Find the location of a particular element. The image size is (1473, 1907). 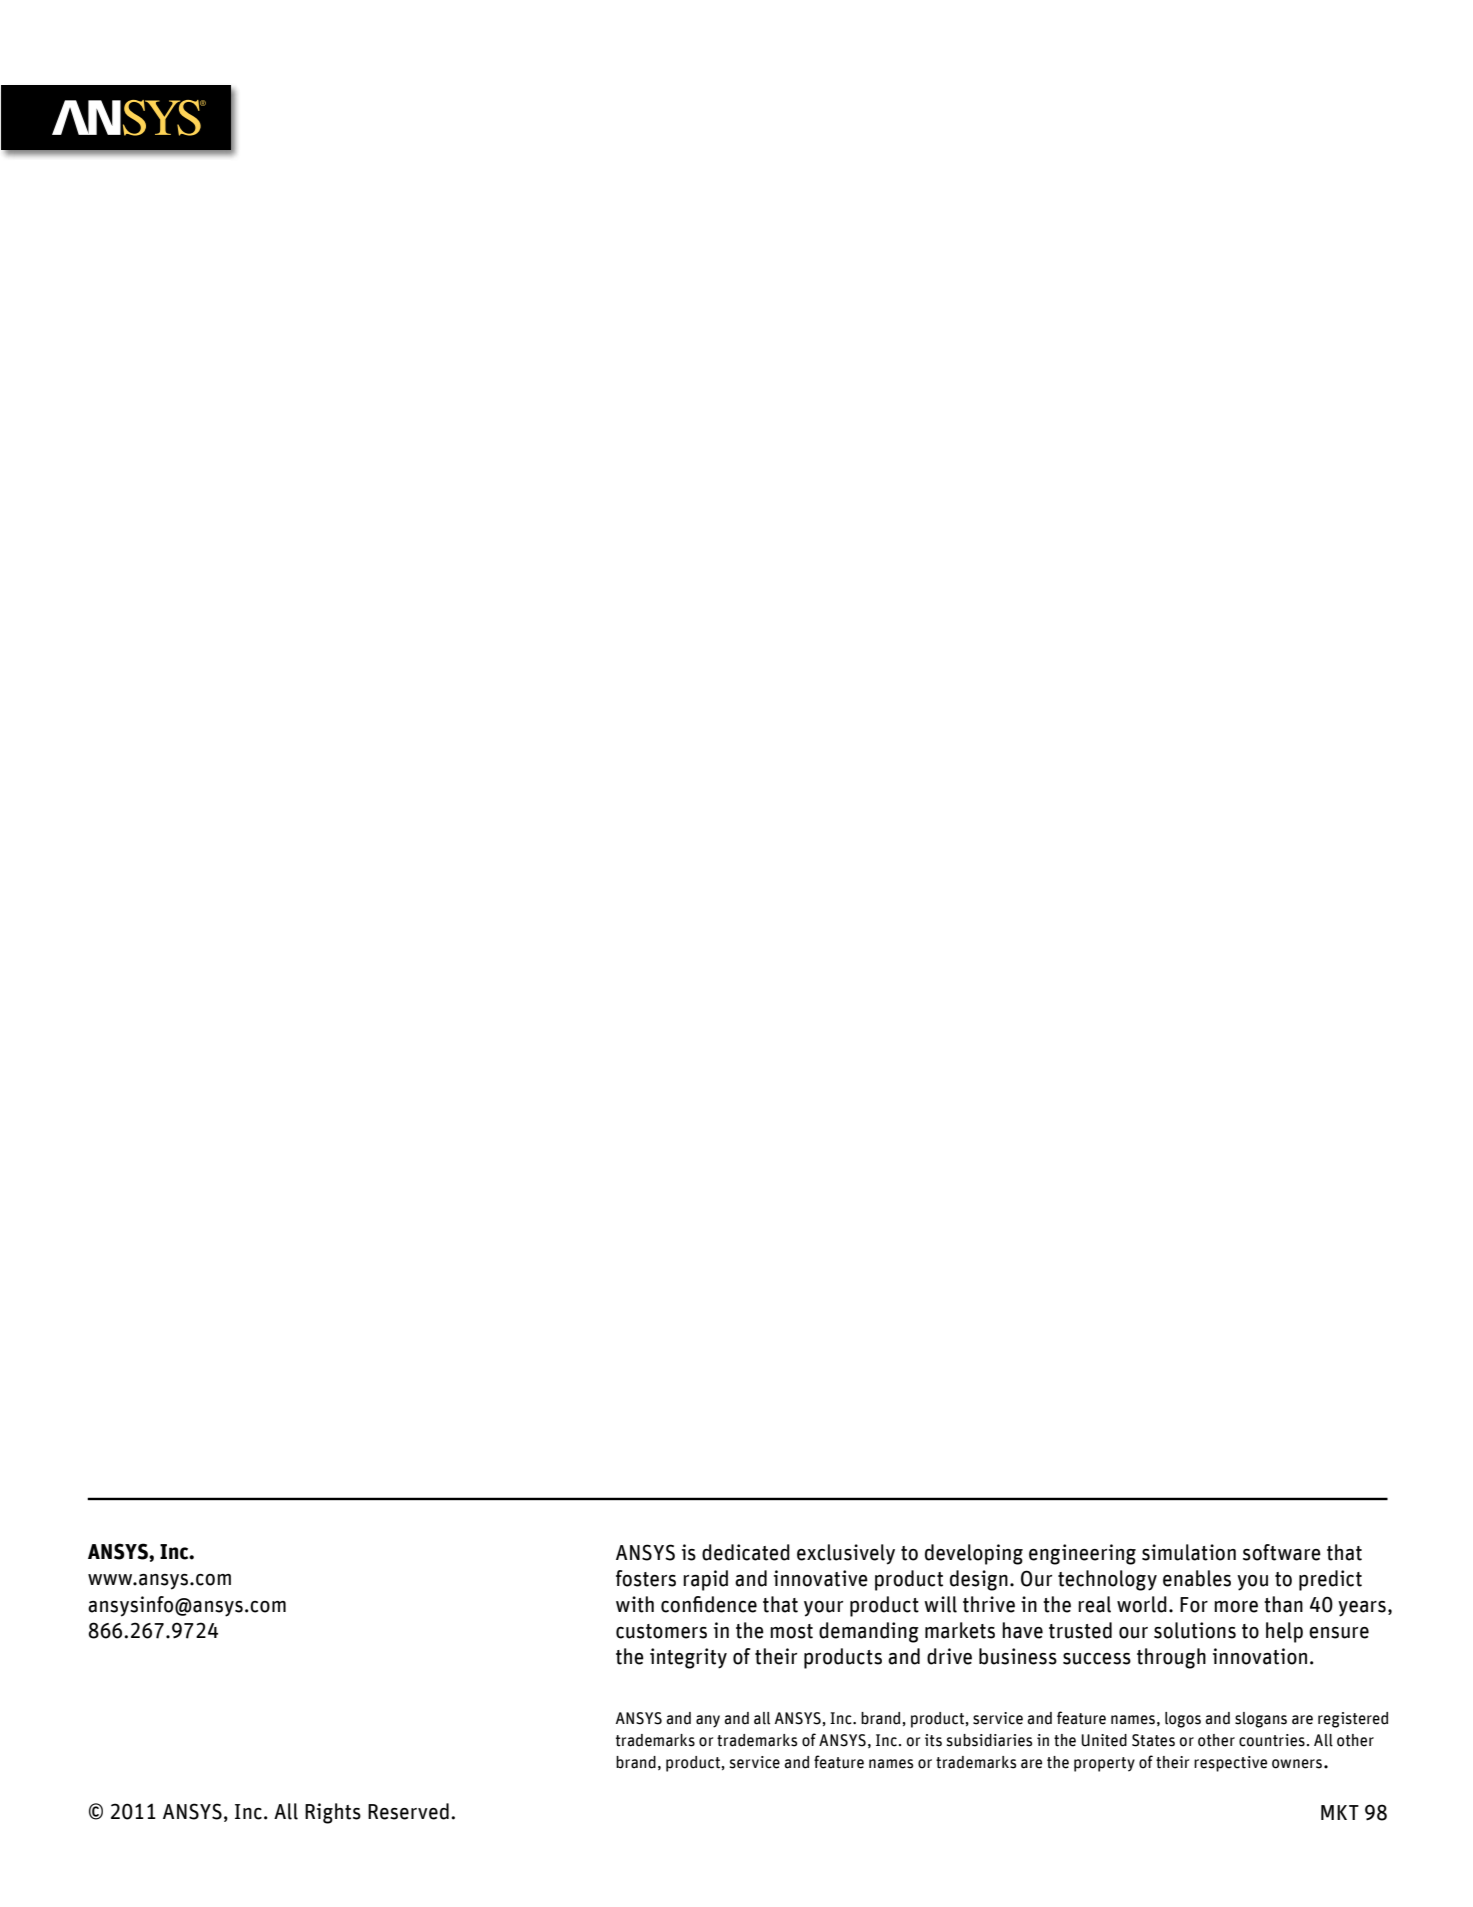

fosters is located at coordinates (646, 1578).
